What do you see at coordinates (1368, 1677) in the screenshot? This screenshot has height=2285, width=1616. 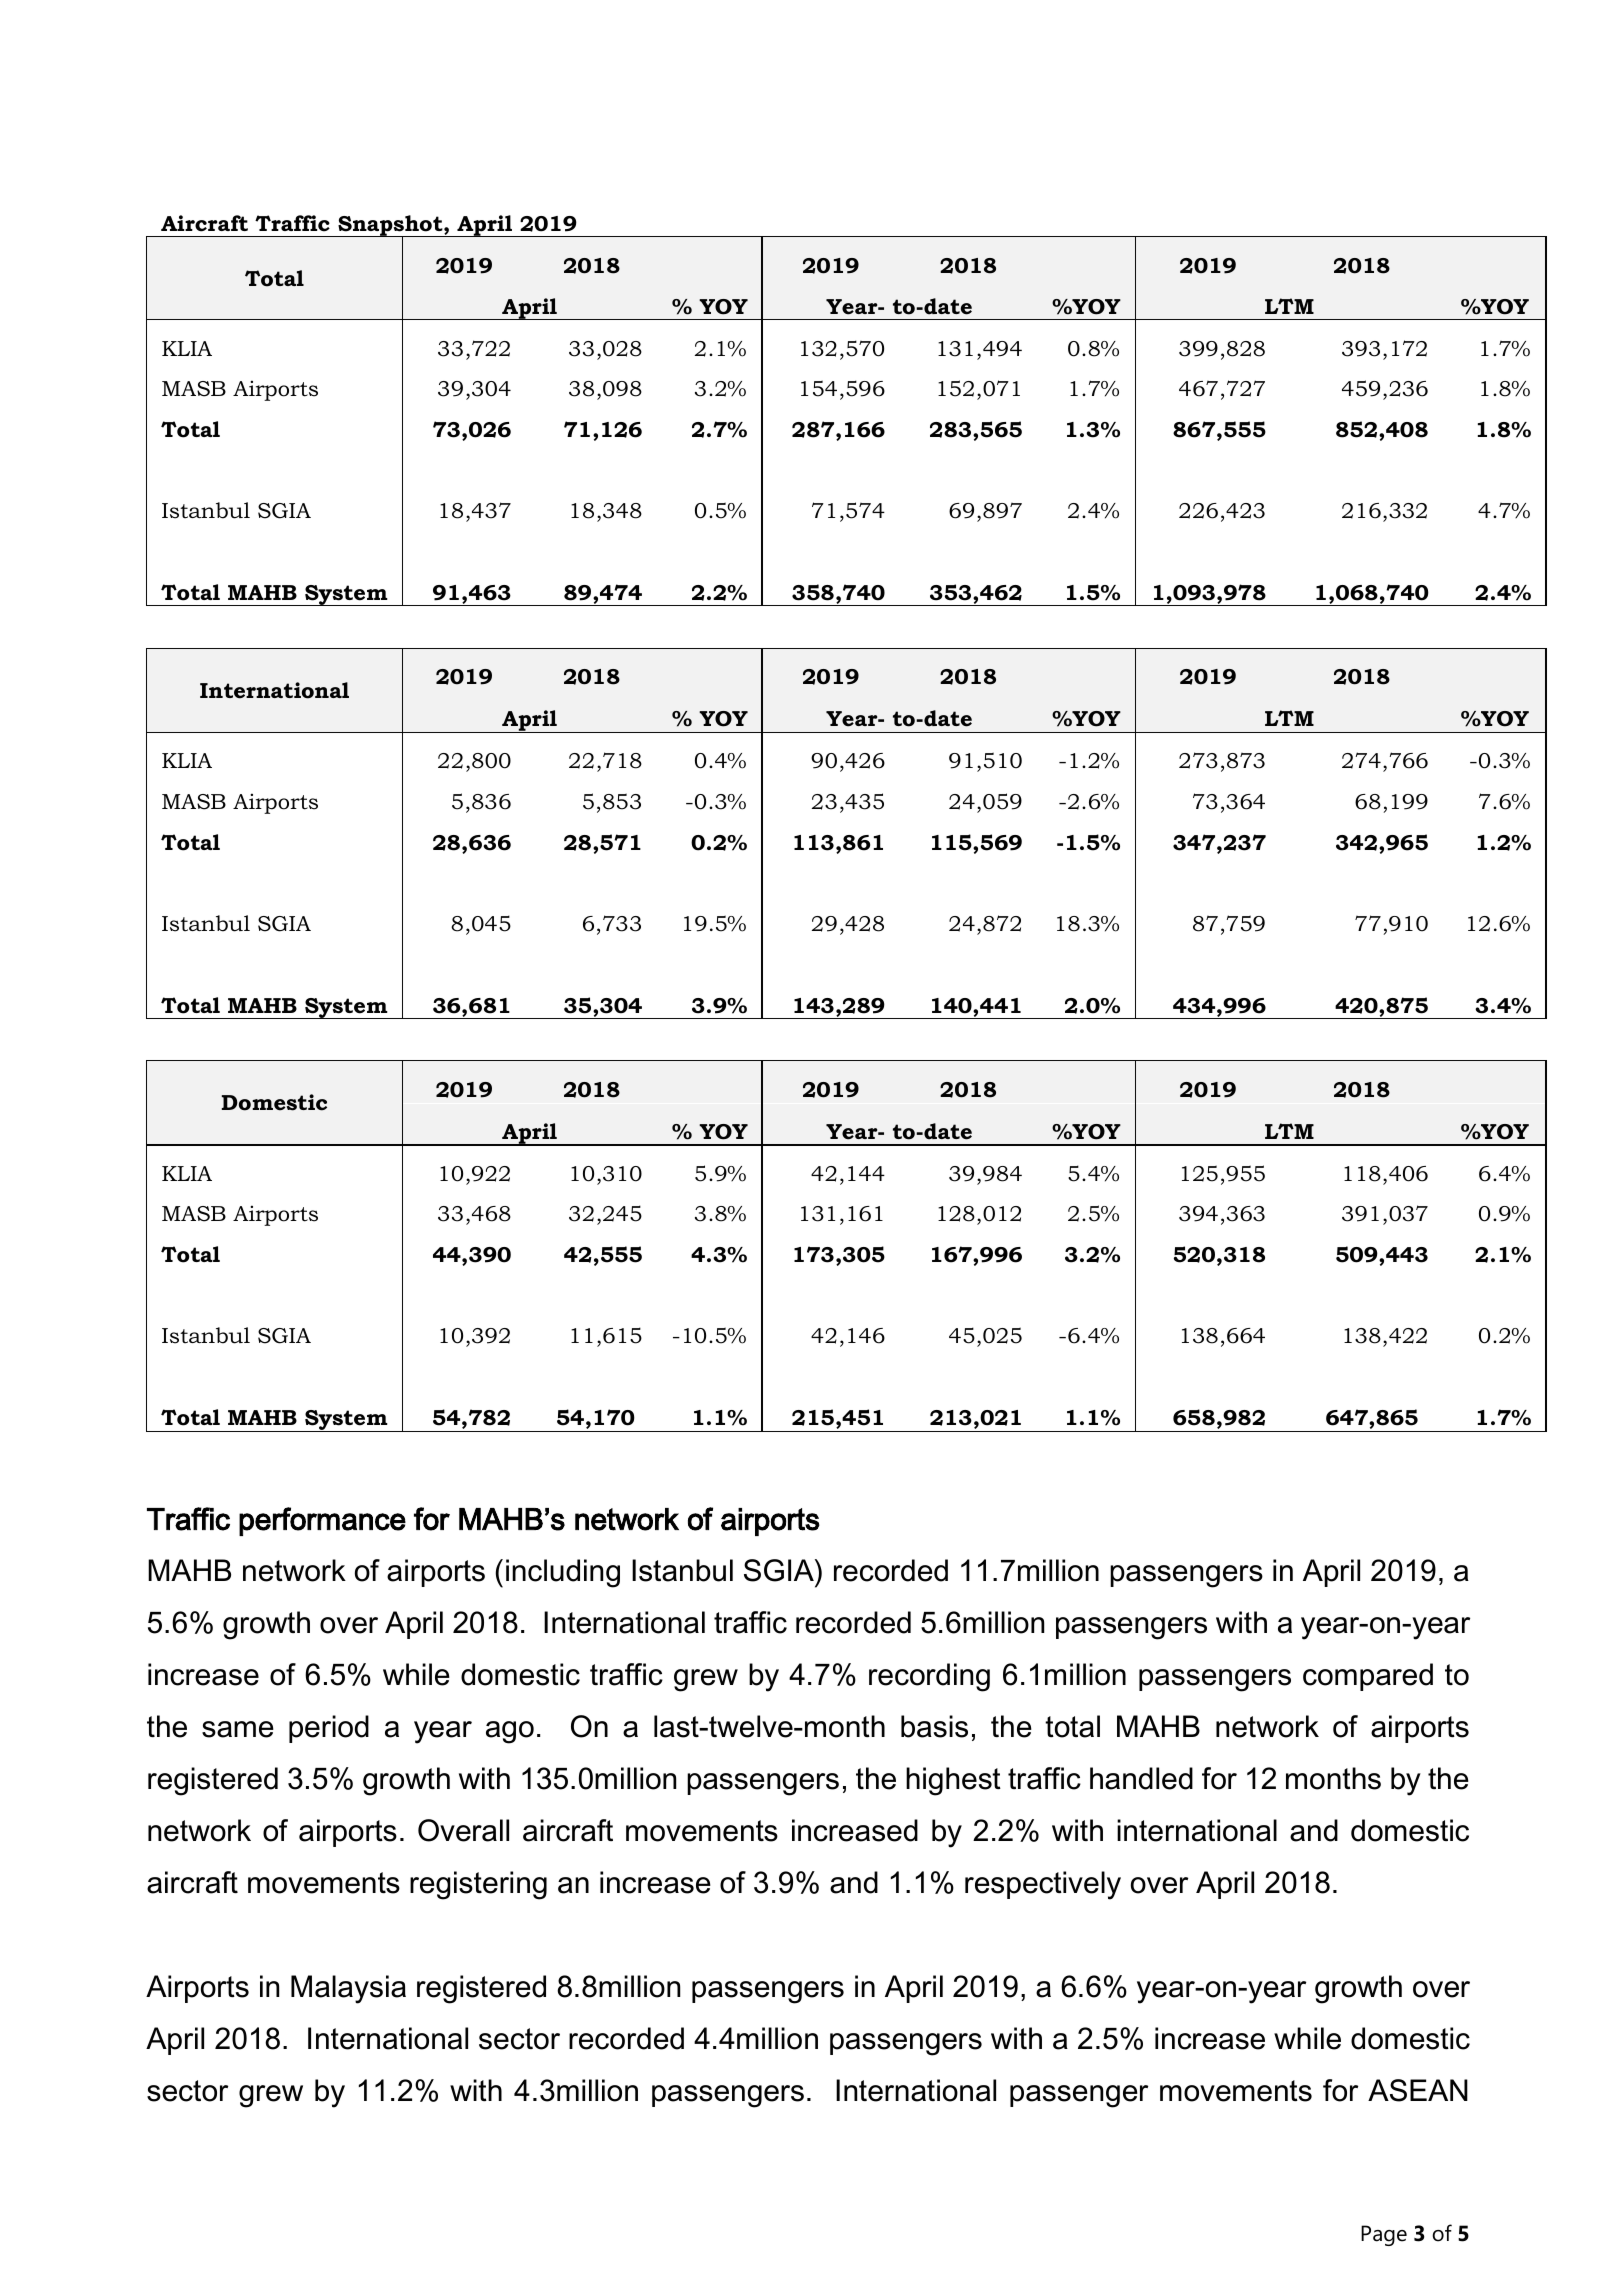 I see `compared` at bounding box center [1368, 1677].
